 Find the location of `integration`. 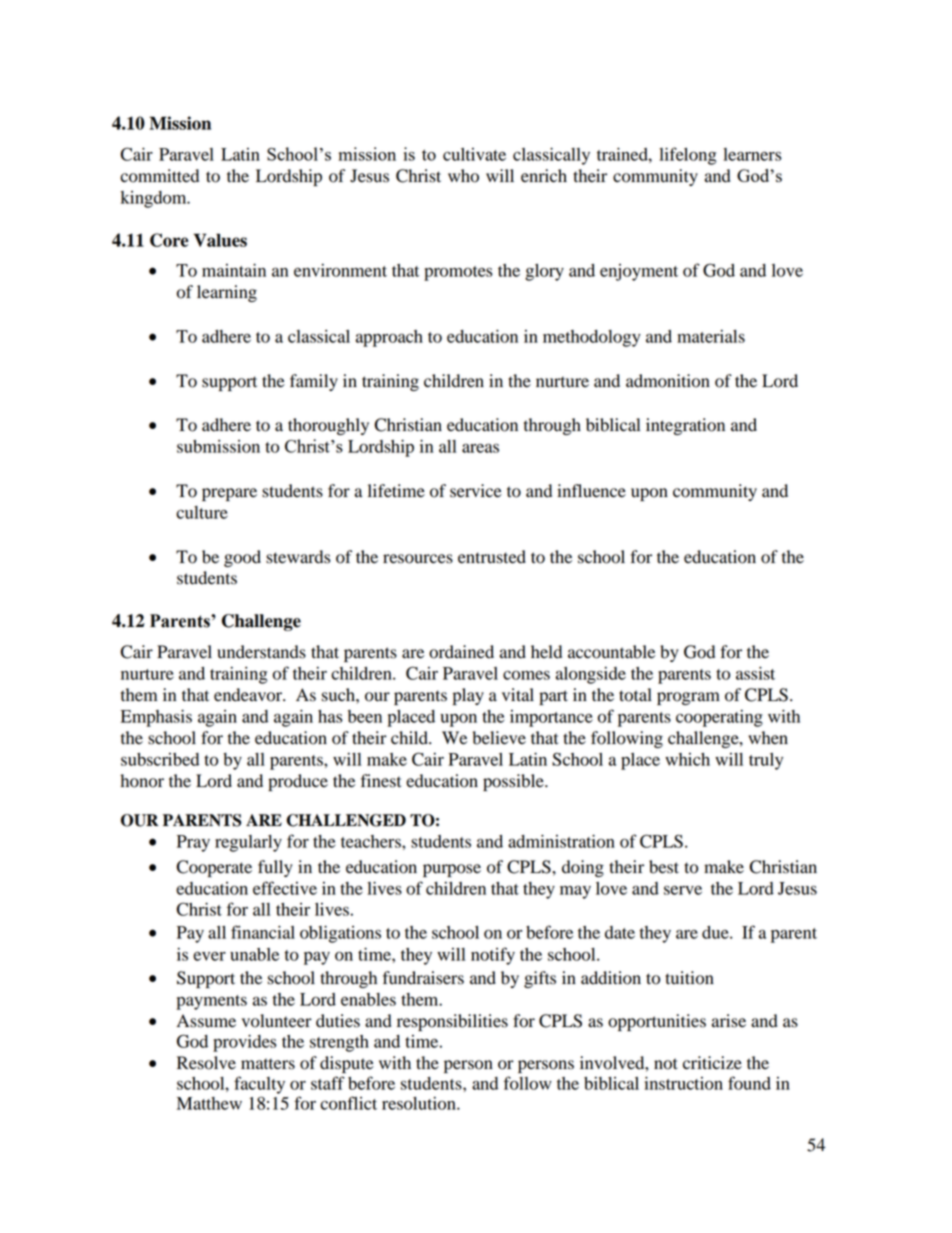

integration is located at coordinates (685, 426).
